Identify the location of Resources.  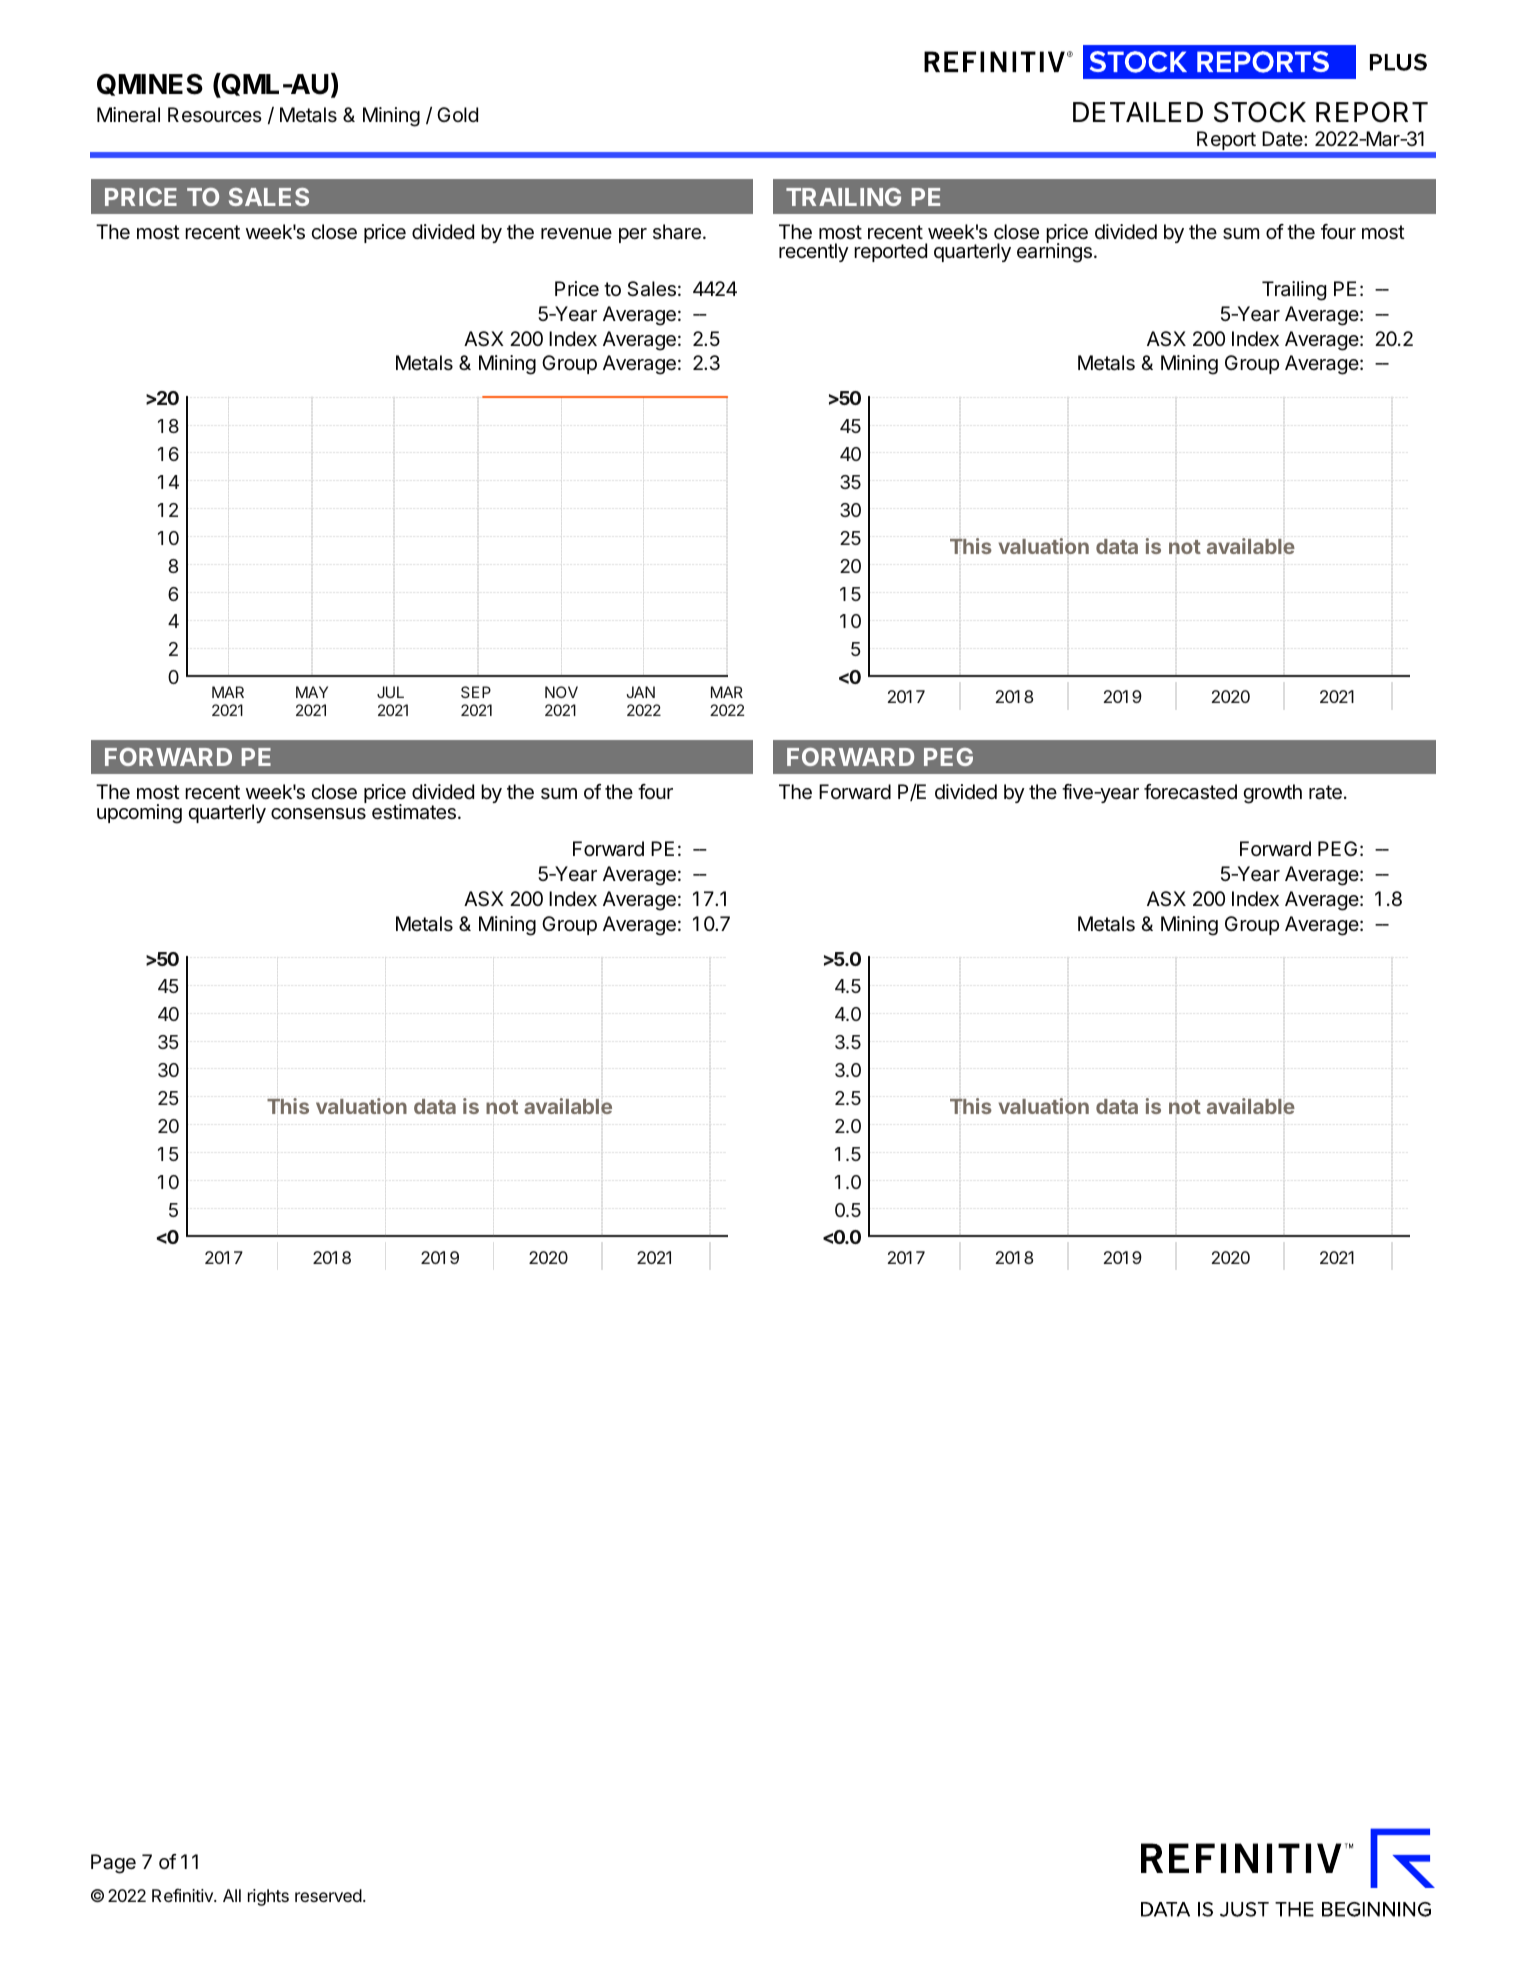
(215, 114).
